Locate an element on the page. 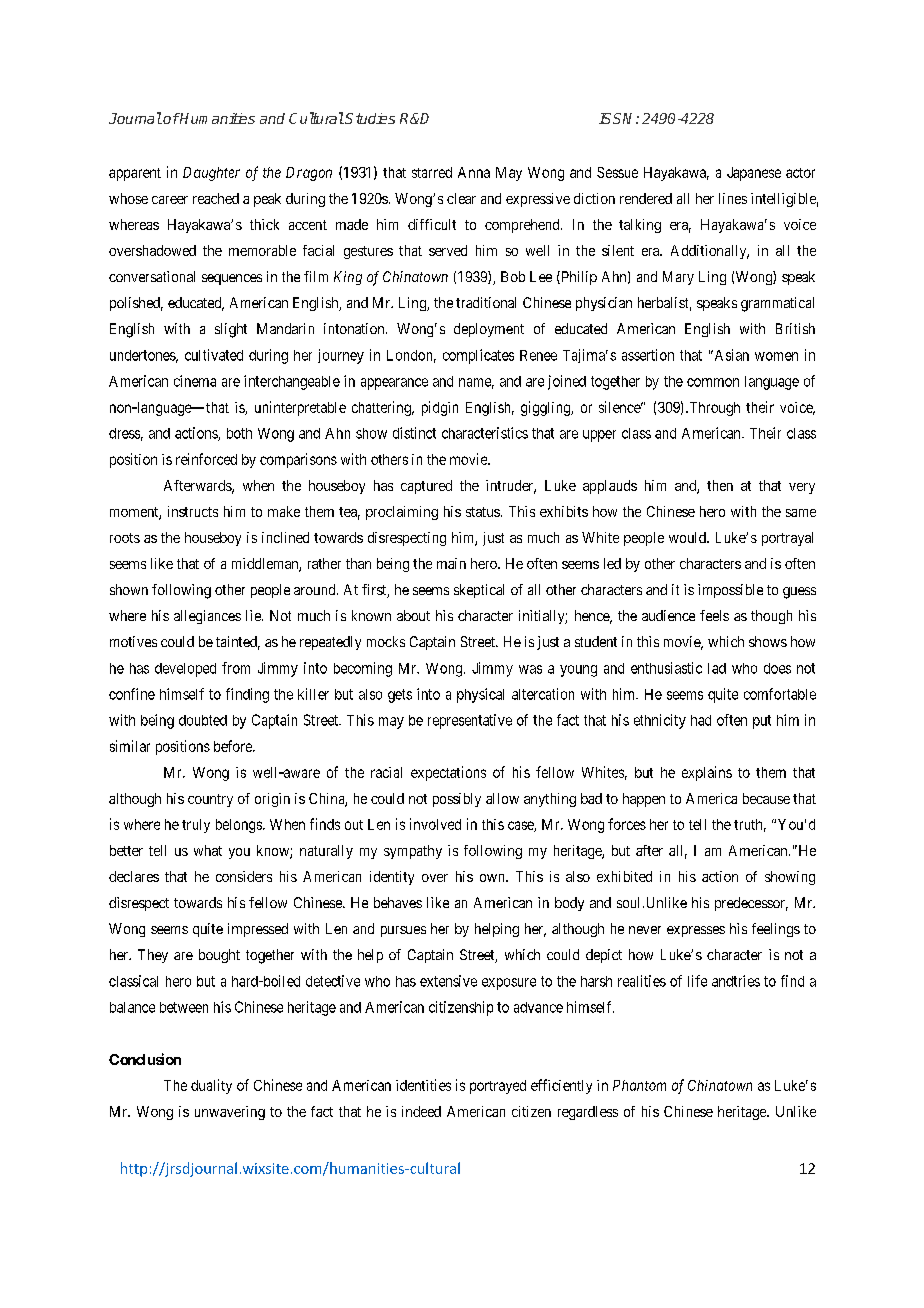  Anna is located at coordinates (474, 172).
